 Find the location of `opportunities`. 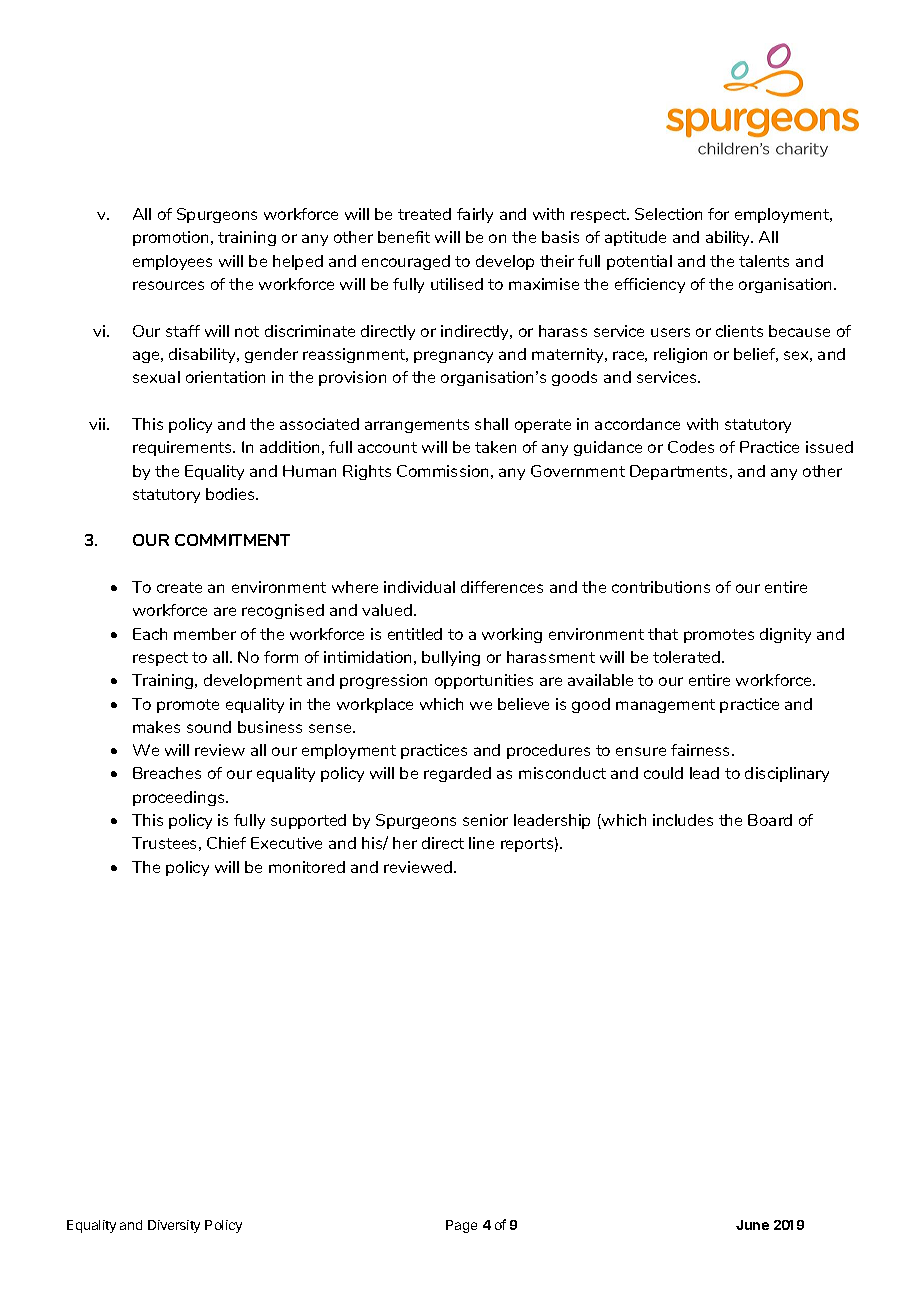

opportunities is located at coordinates (484, 681).
